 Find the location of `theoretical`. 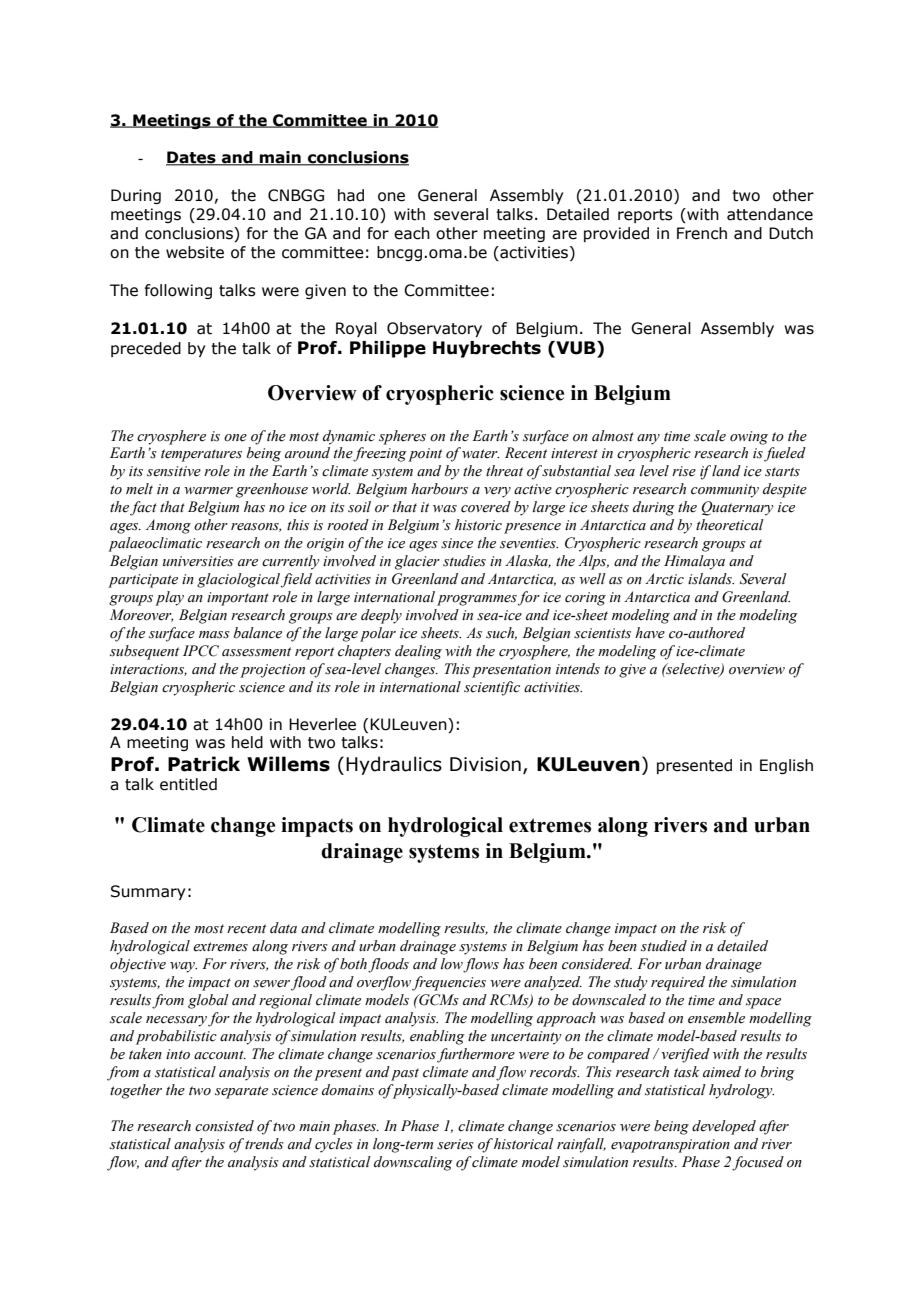

theoretical is located at coordinates (730, 525).
